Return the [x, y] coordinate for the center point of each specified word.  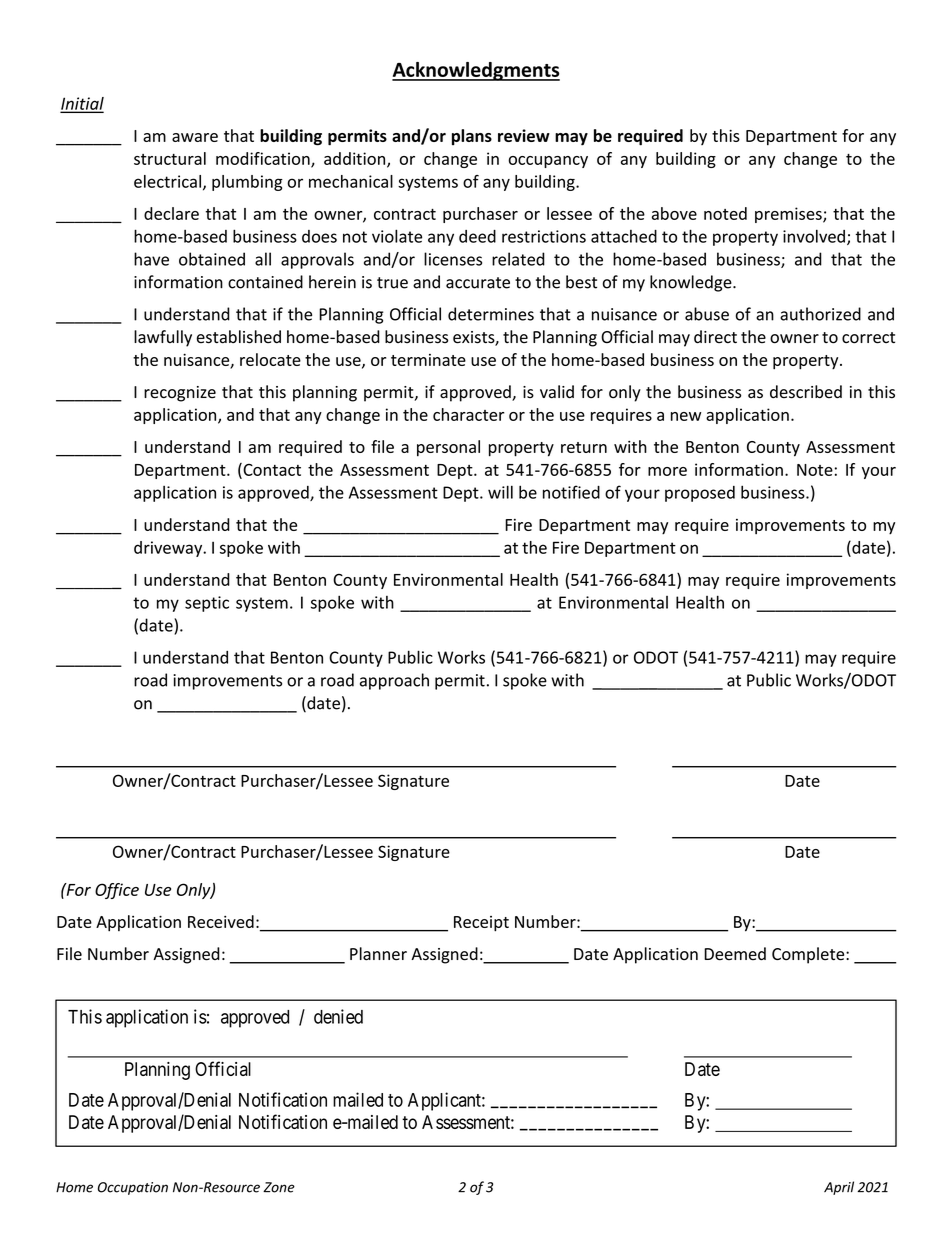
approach [394, 681]
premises [789, 215]
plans [472, 137]
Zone [279, 1187]
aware [195, 137]
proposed [700, 494]
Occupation [133, 1188]
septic [207, 604]
